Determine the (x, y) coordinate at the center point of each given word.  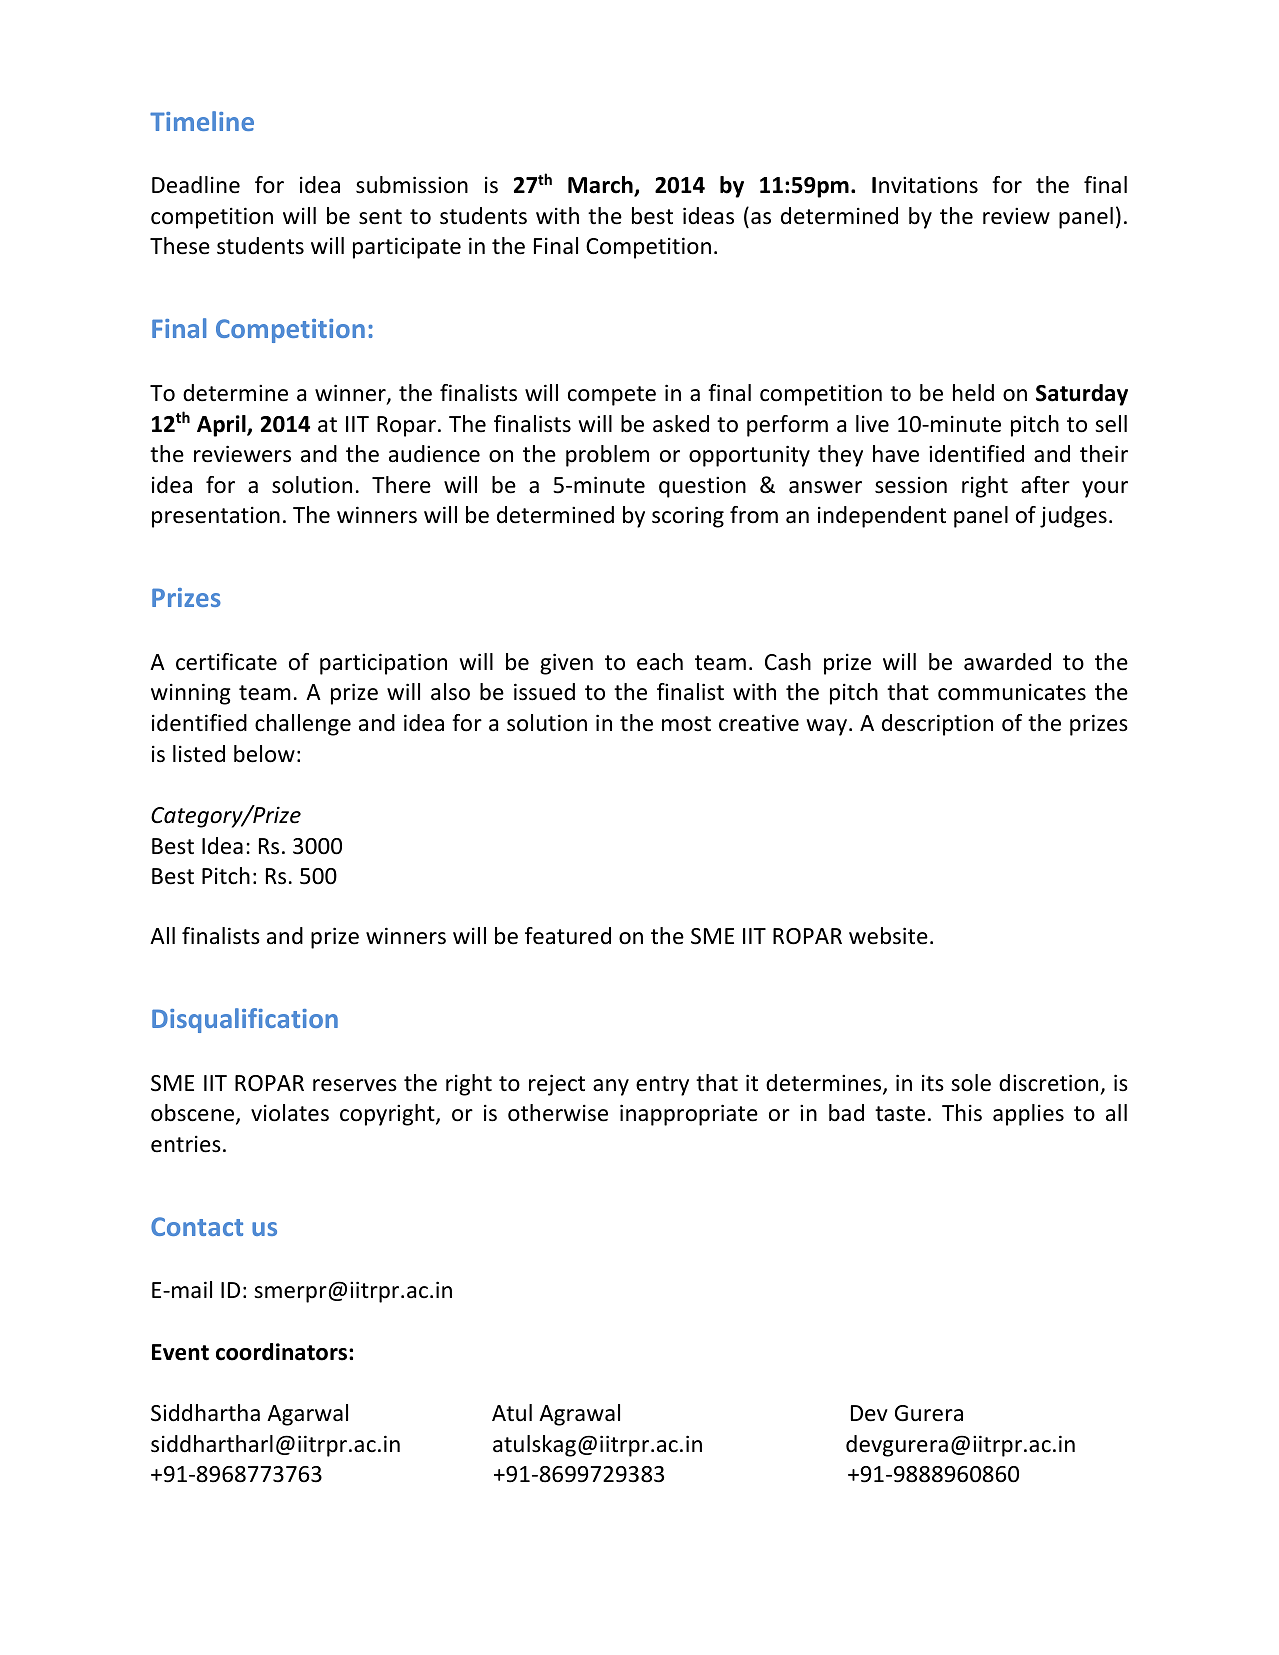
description (937, 725)
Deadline (196, 185)
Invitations (925, 185)
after (1045, 485)
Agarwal (307, 1415)
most (686, 724)
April (222, 426)
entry (662, 1086)
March (601, 186)
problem (607, 456)
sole (971, 1083)
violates (290, 1113)
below (264, 754)
